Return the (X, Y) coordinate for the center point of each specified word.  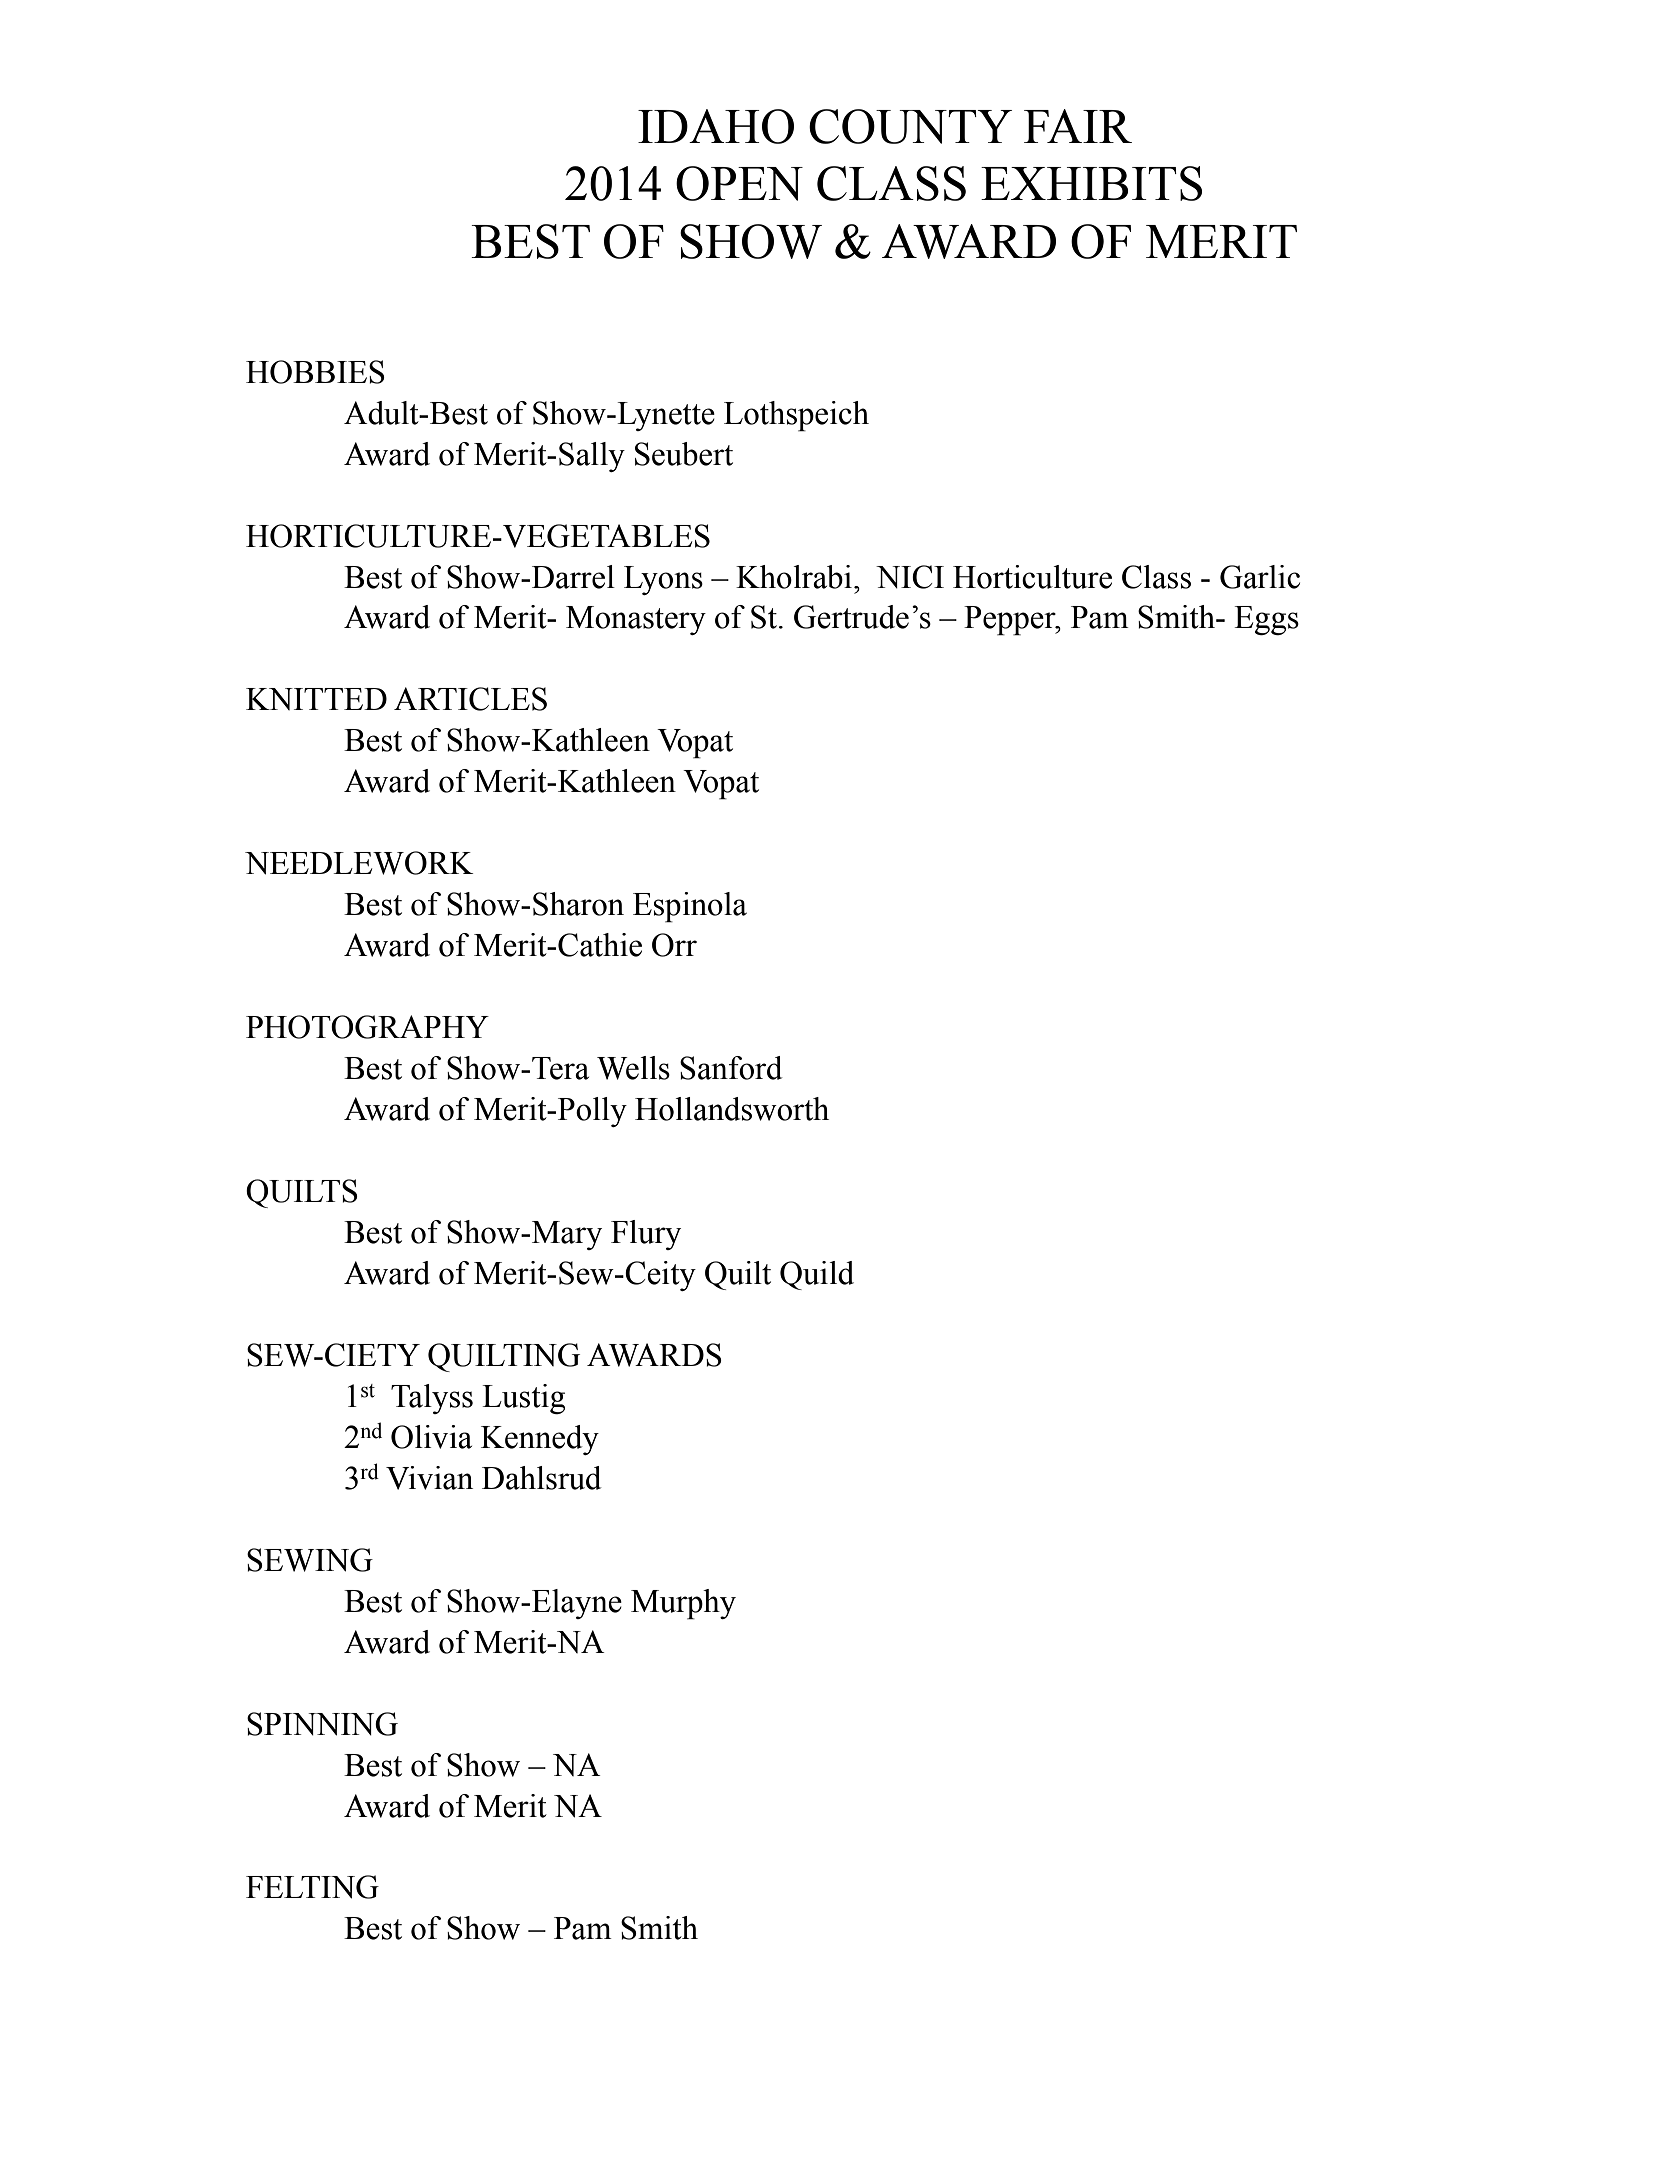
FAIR (1078, 126)
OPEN (739, 183)
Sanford (731, 1068)
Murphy (683, 1604)
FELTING (312, 1887)
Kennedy (540, 1440)
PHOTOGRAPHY (367, 1027)
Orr (674, 945)
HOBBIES (315, 372)
